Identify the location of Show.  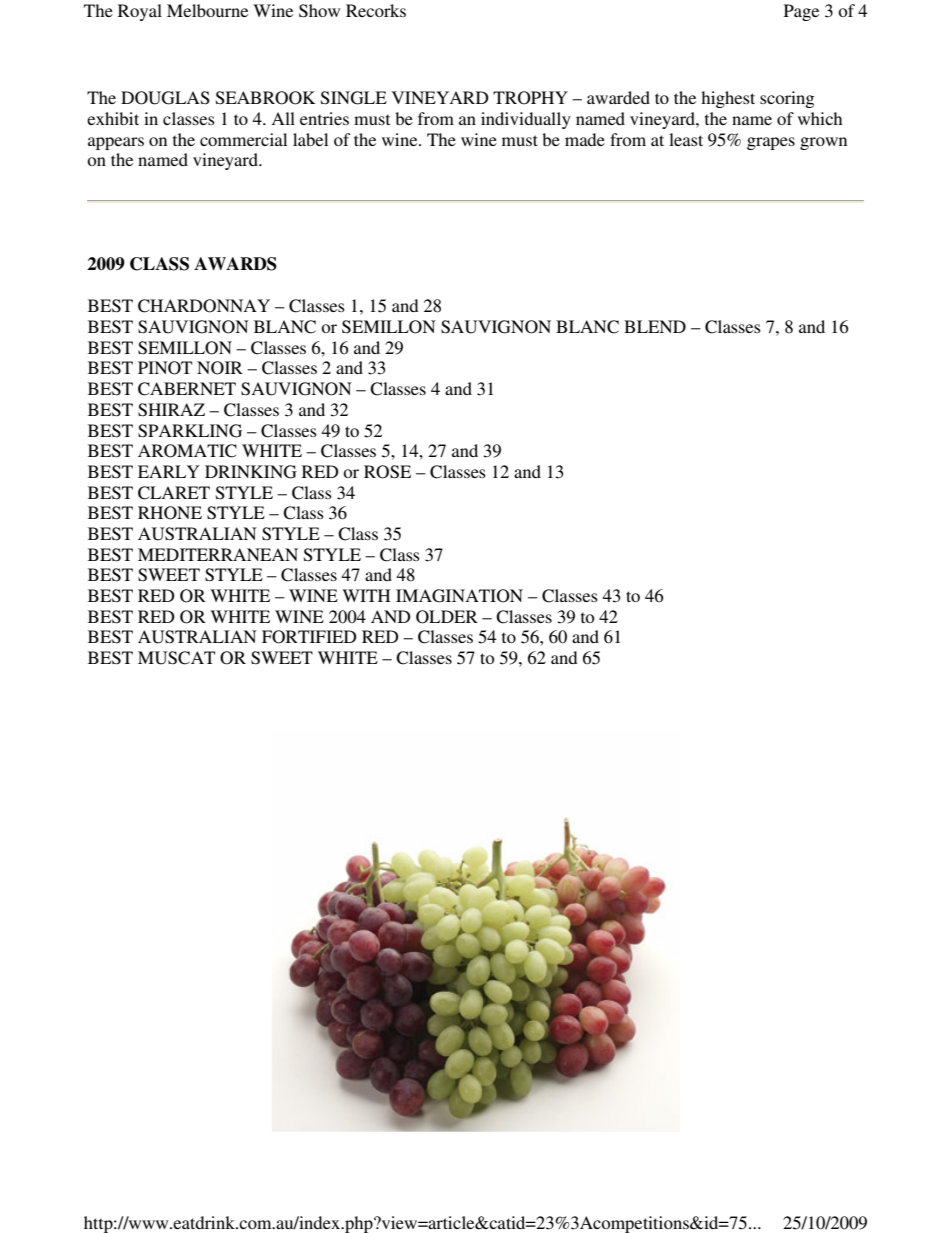
(319, 11).
